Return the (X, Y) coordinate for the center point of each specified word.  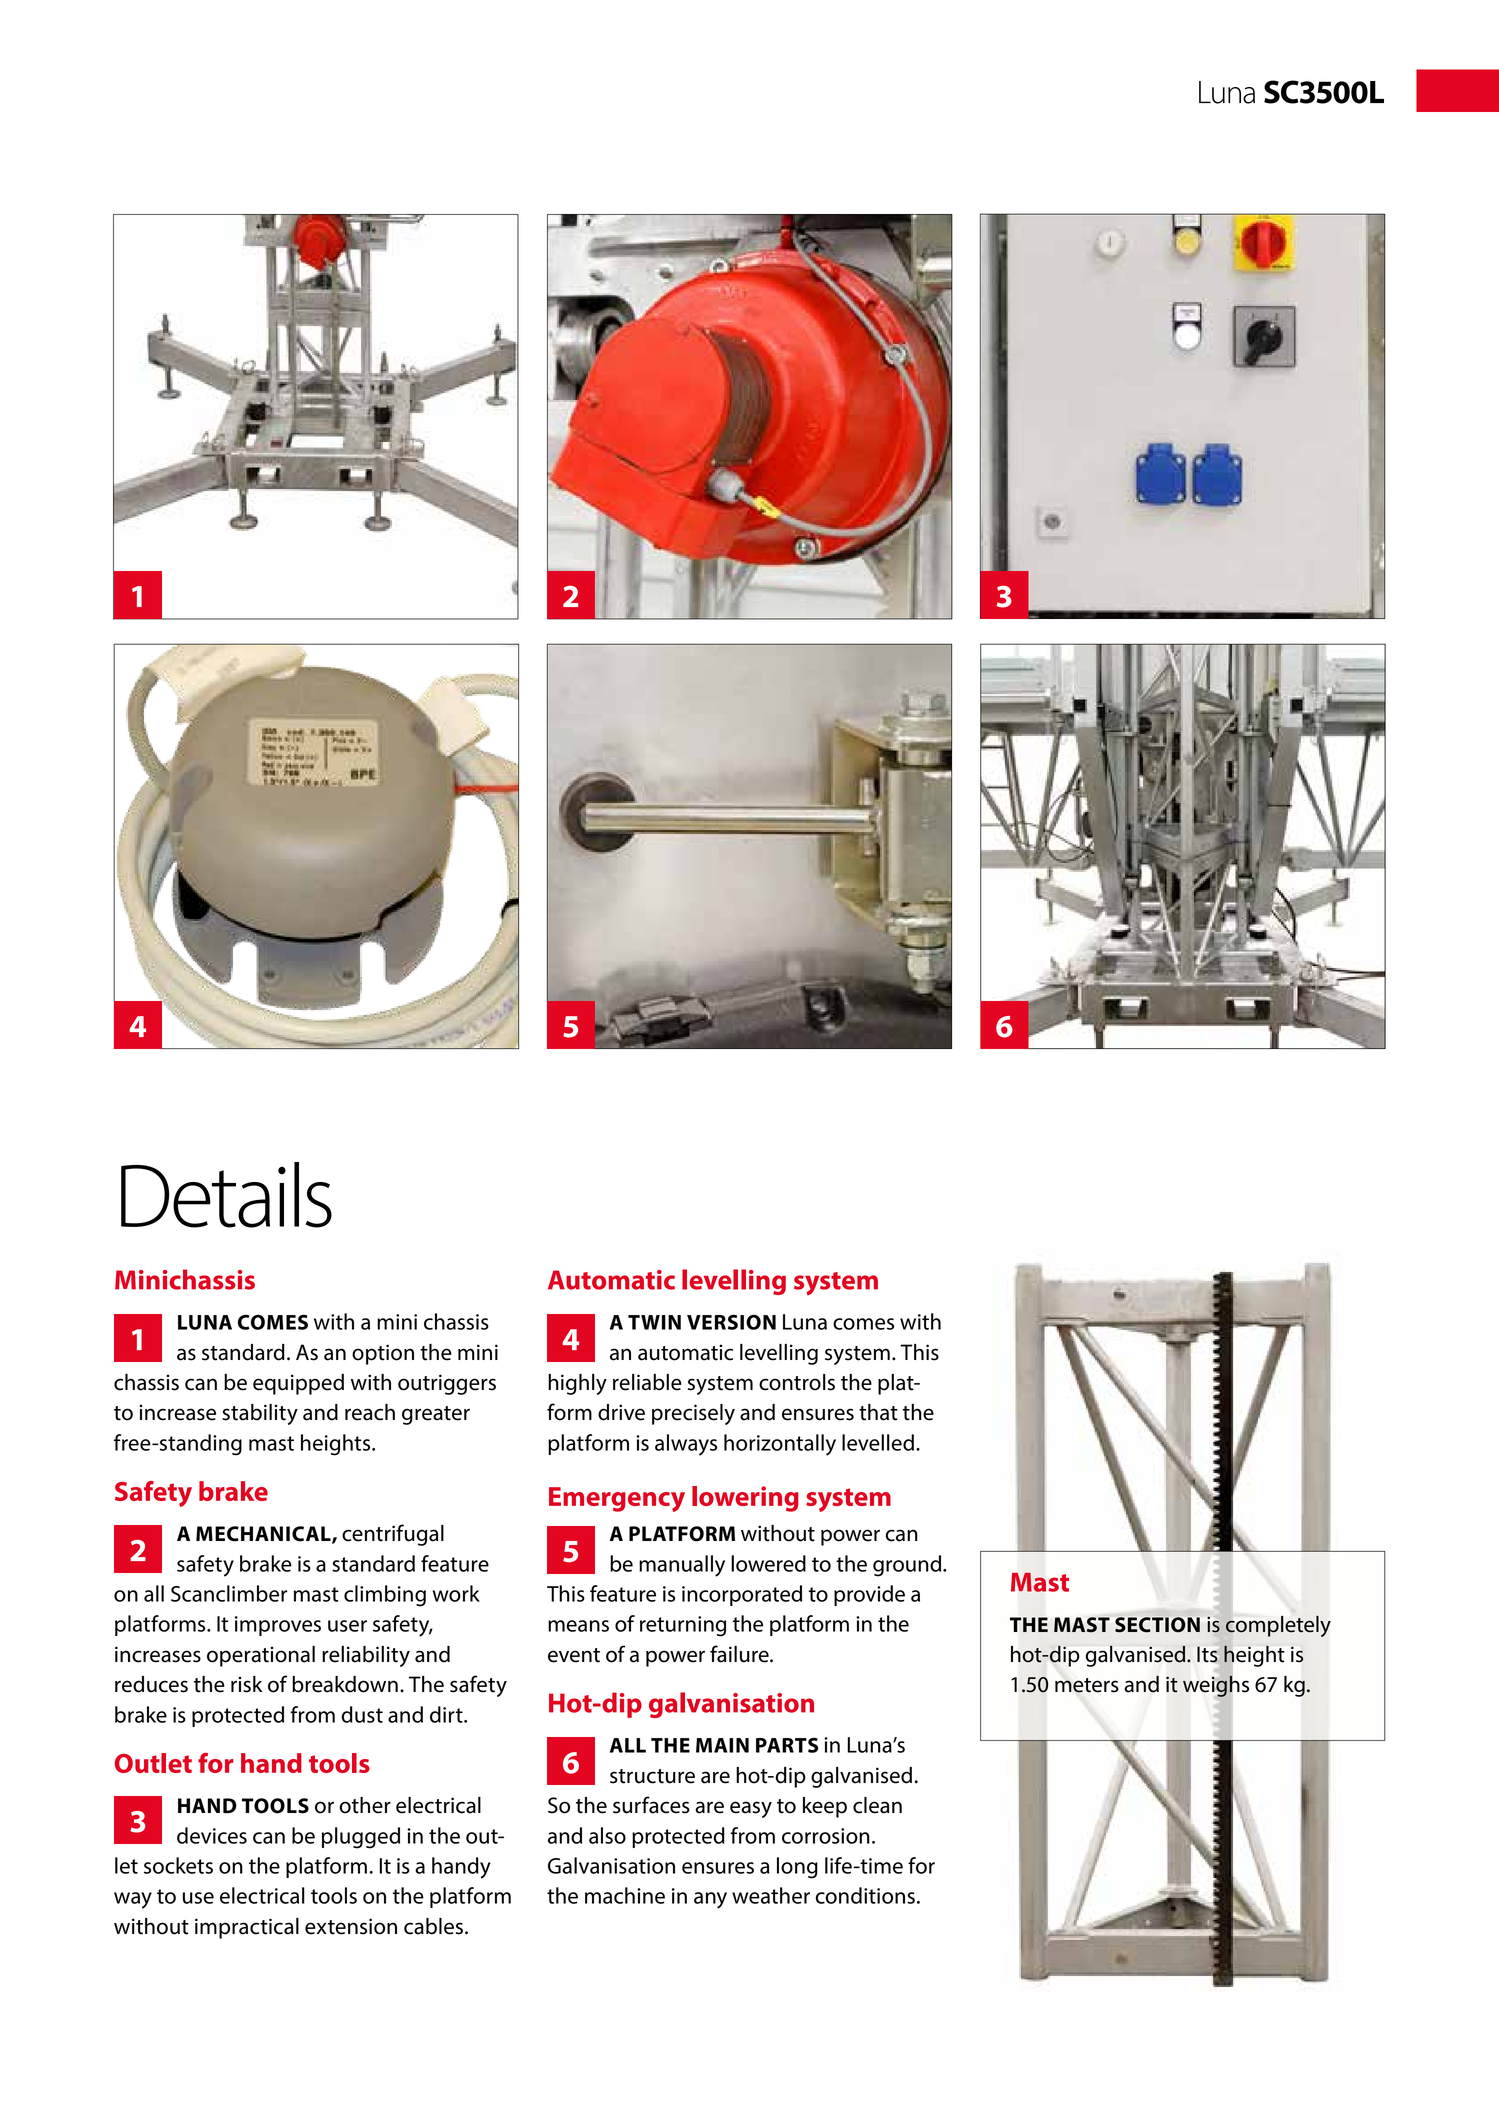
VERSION (731, 1322)
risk (247, 1684)
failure (740, 1654)
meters (1087, 1685)
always (686, 1445)
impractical (247, 1928)
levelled (878, 1442)
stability (260, 1414)
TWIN (654, 1322)
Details (226, 1195)
